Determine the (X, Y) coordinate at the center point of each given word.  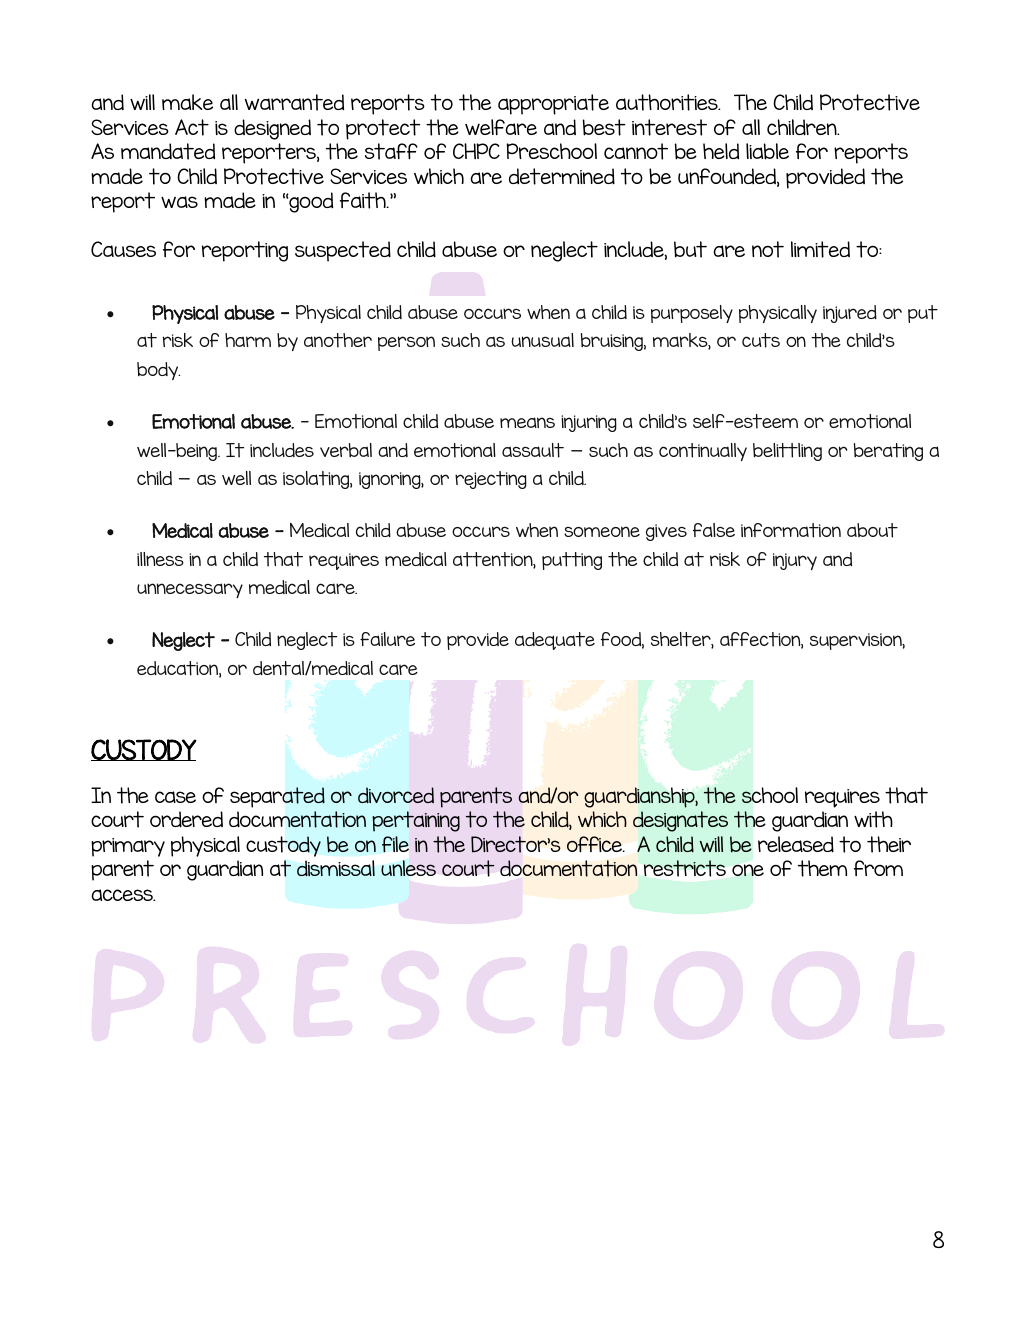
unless (408, 868)
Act (192, 127)
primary (128, 847)
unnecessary (190, 590)
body (158, 371)
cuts (761, 340)
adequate (555, 641)
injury (795, 561)
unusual (543, 340)
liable (767, 151)
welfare (501, 127)
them (822, 868)
